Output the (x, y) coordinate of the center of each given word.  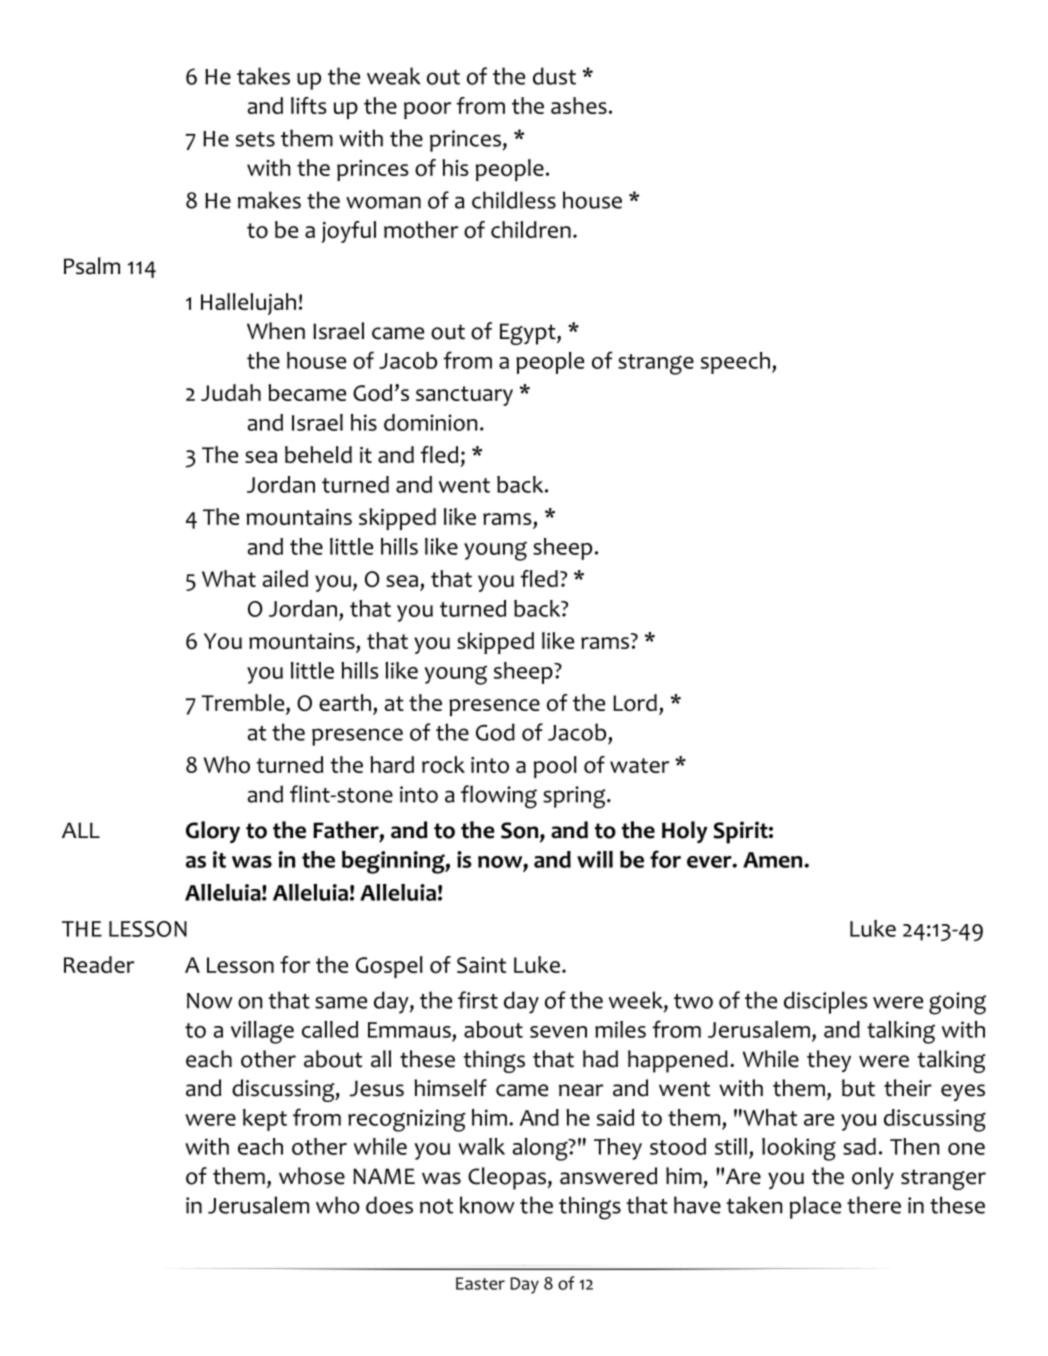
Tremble (244, 702)
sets (255, 139)
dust (554, 76)
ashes (579, 105)
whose (312, 1176)
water (639, 765)
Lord (635, 702)
